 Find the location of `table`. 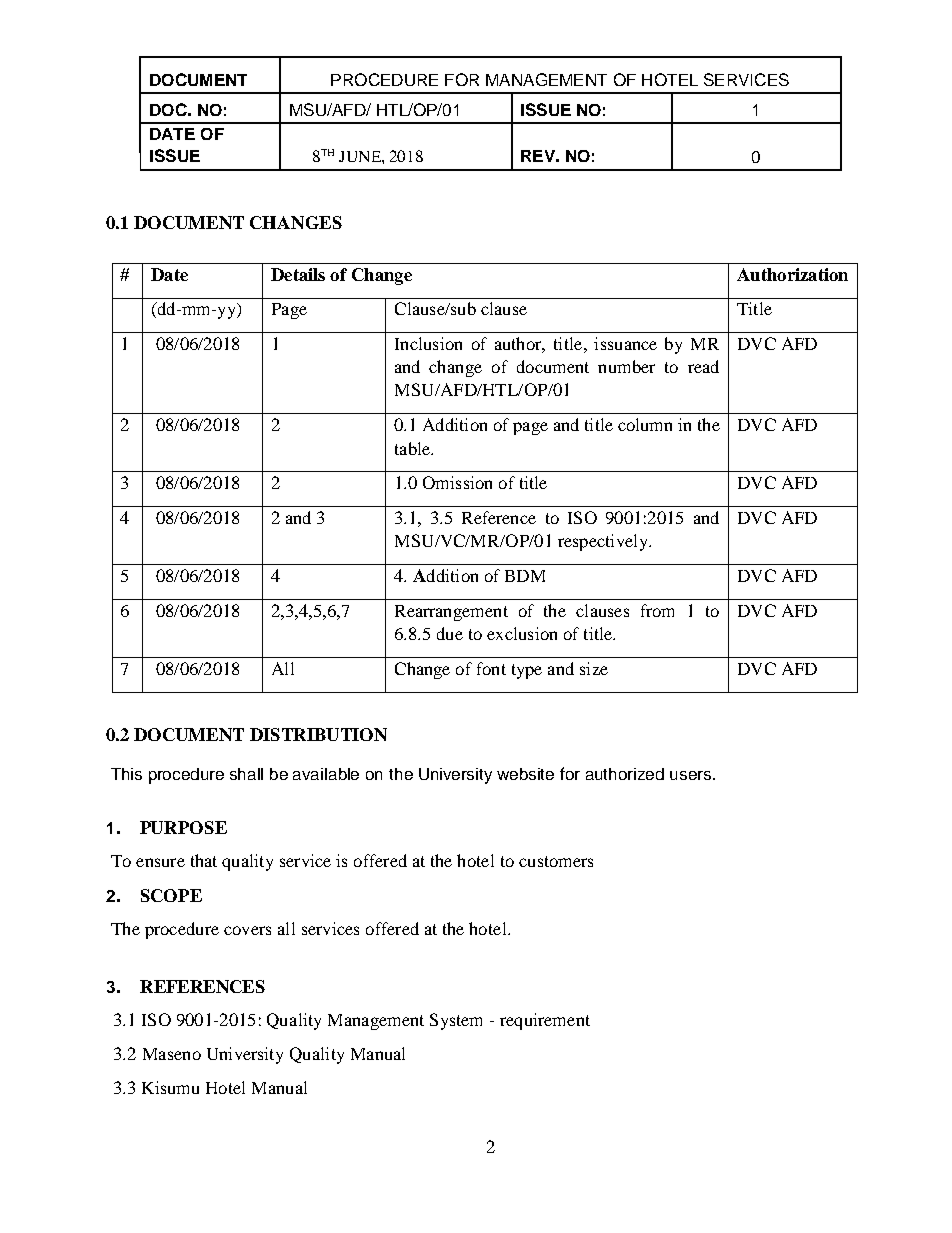

table is located at coordinates (414, 448).
